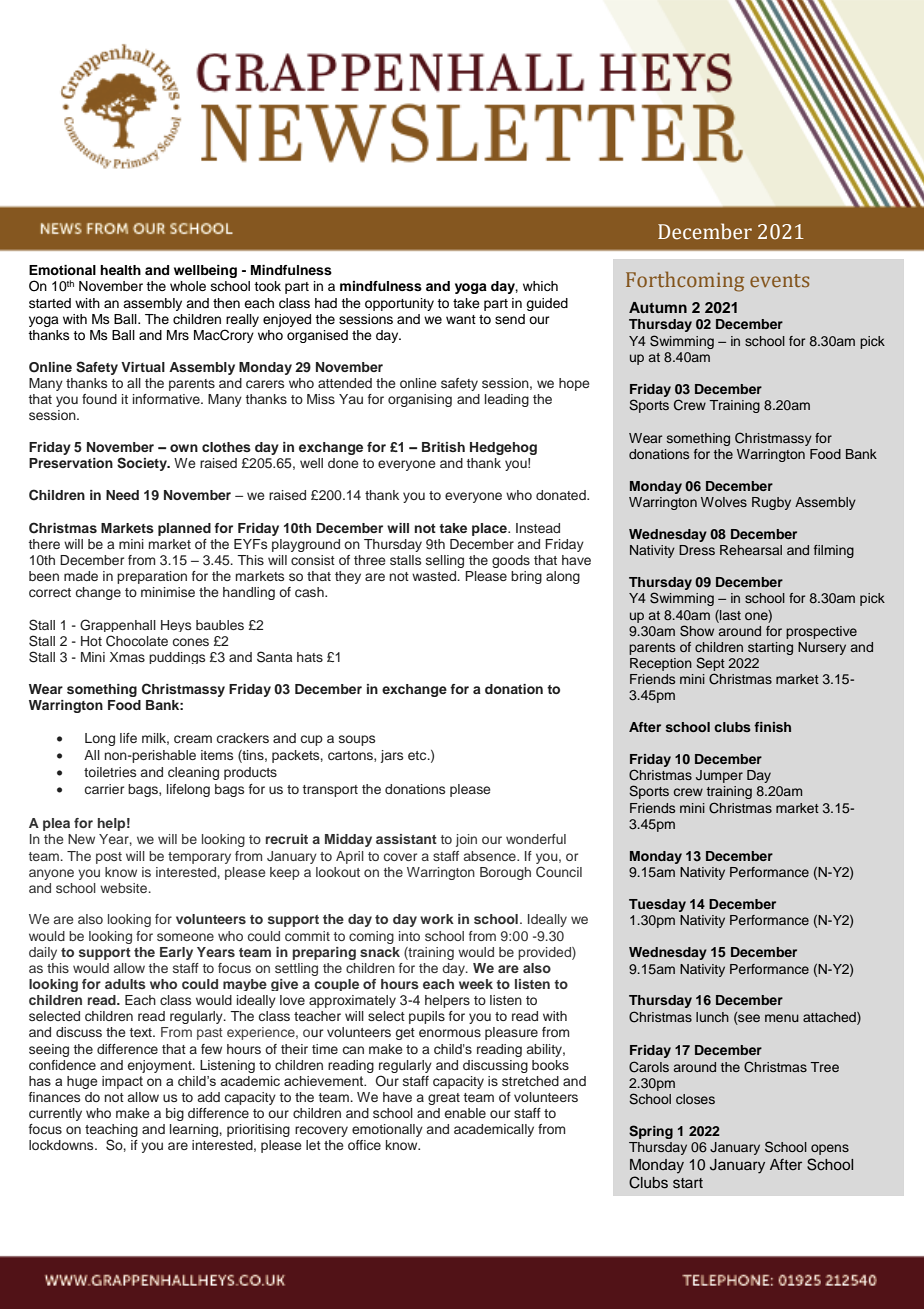 This screenshot has height=1309, width=924. What do you see at coordinates (779, 280) in the screenshot?
I see `events` at bounding box center [779, 280].
